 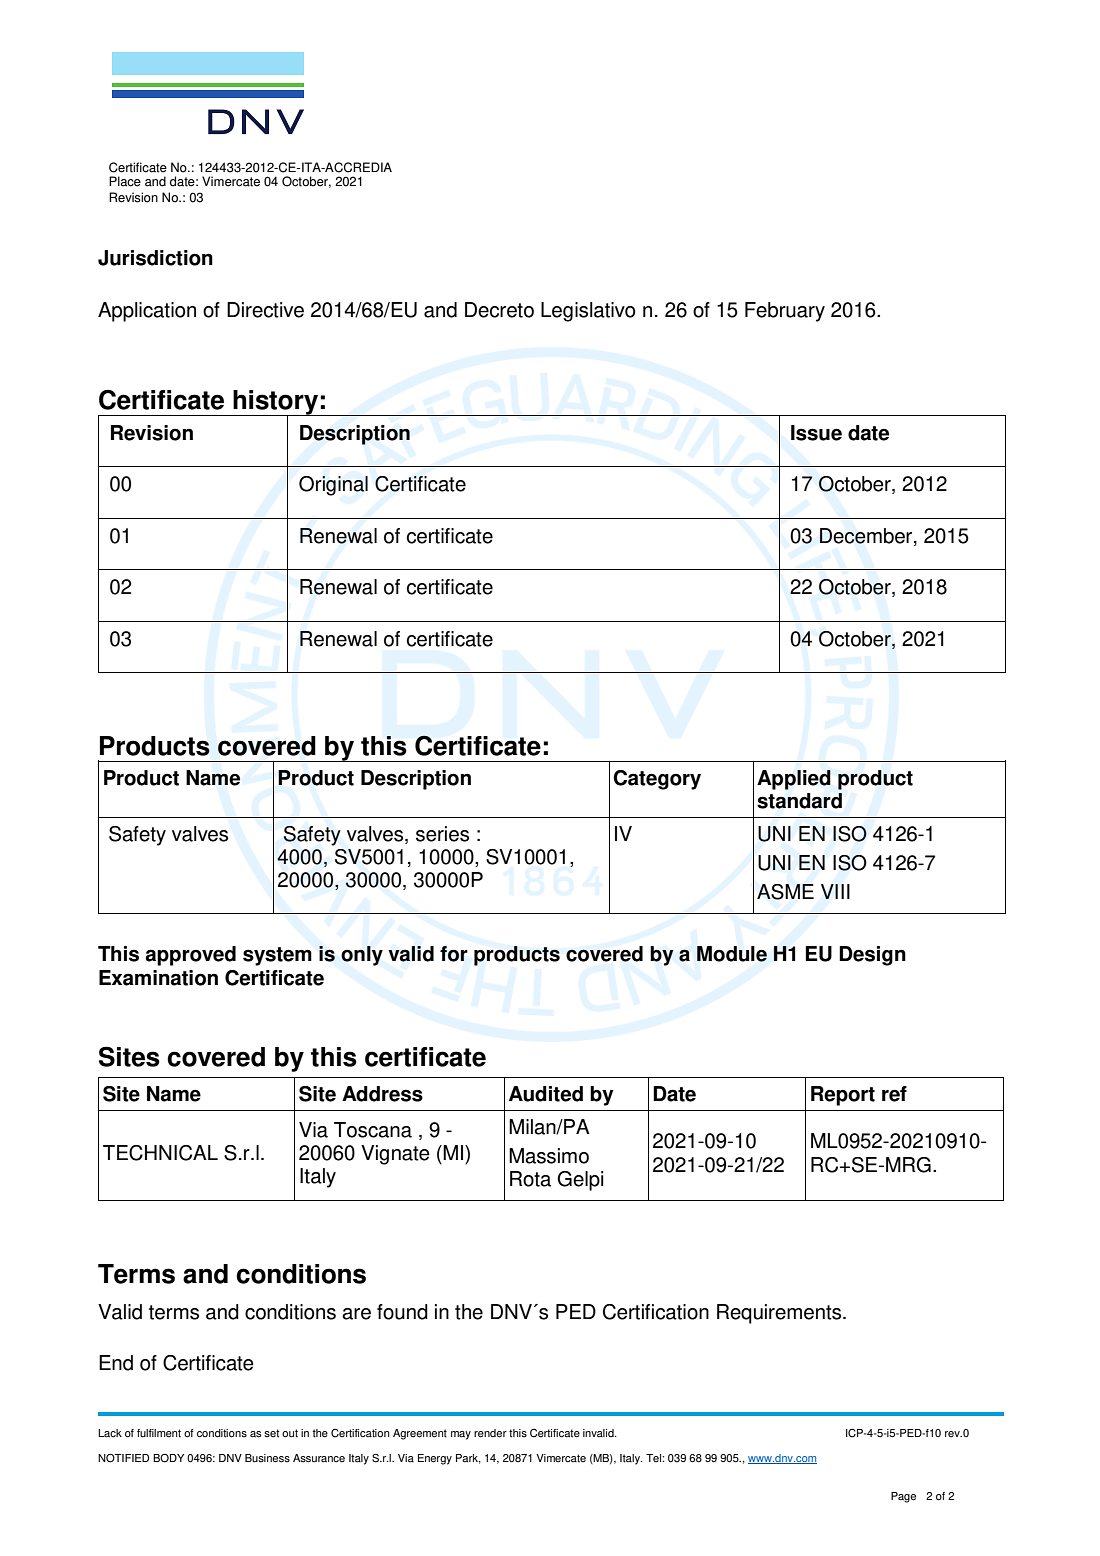 I want to click on Examination, so click(x=158, y=978).
